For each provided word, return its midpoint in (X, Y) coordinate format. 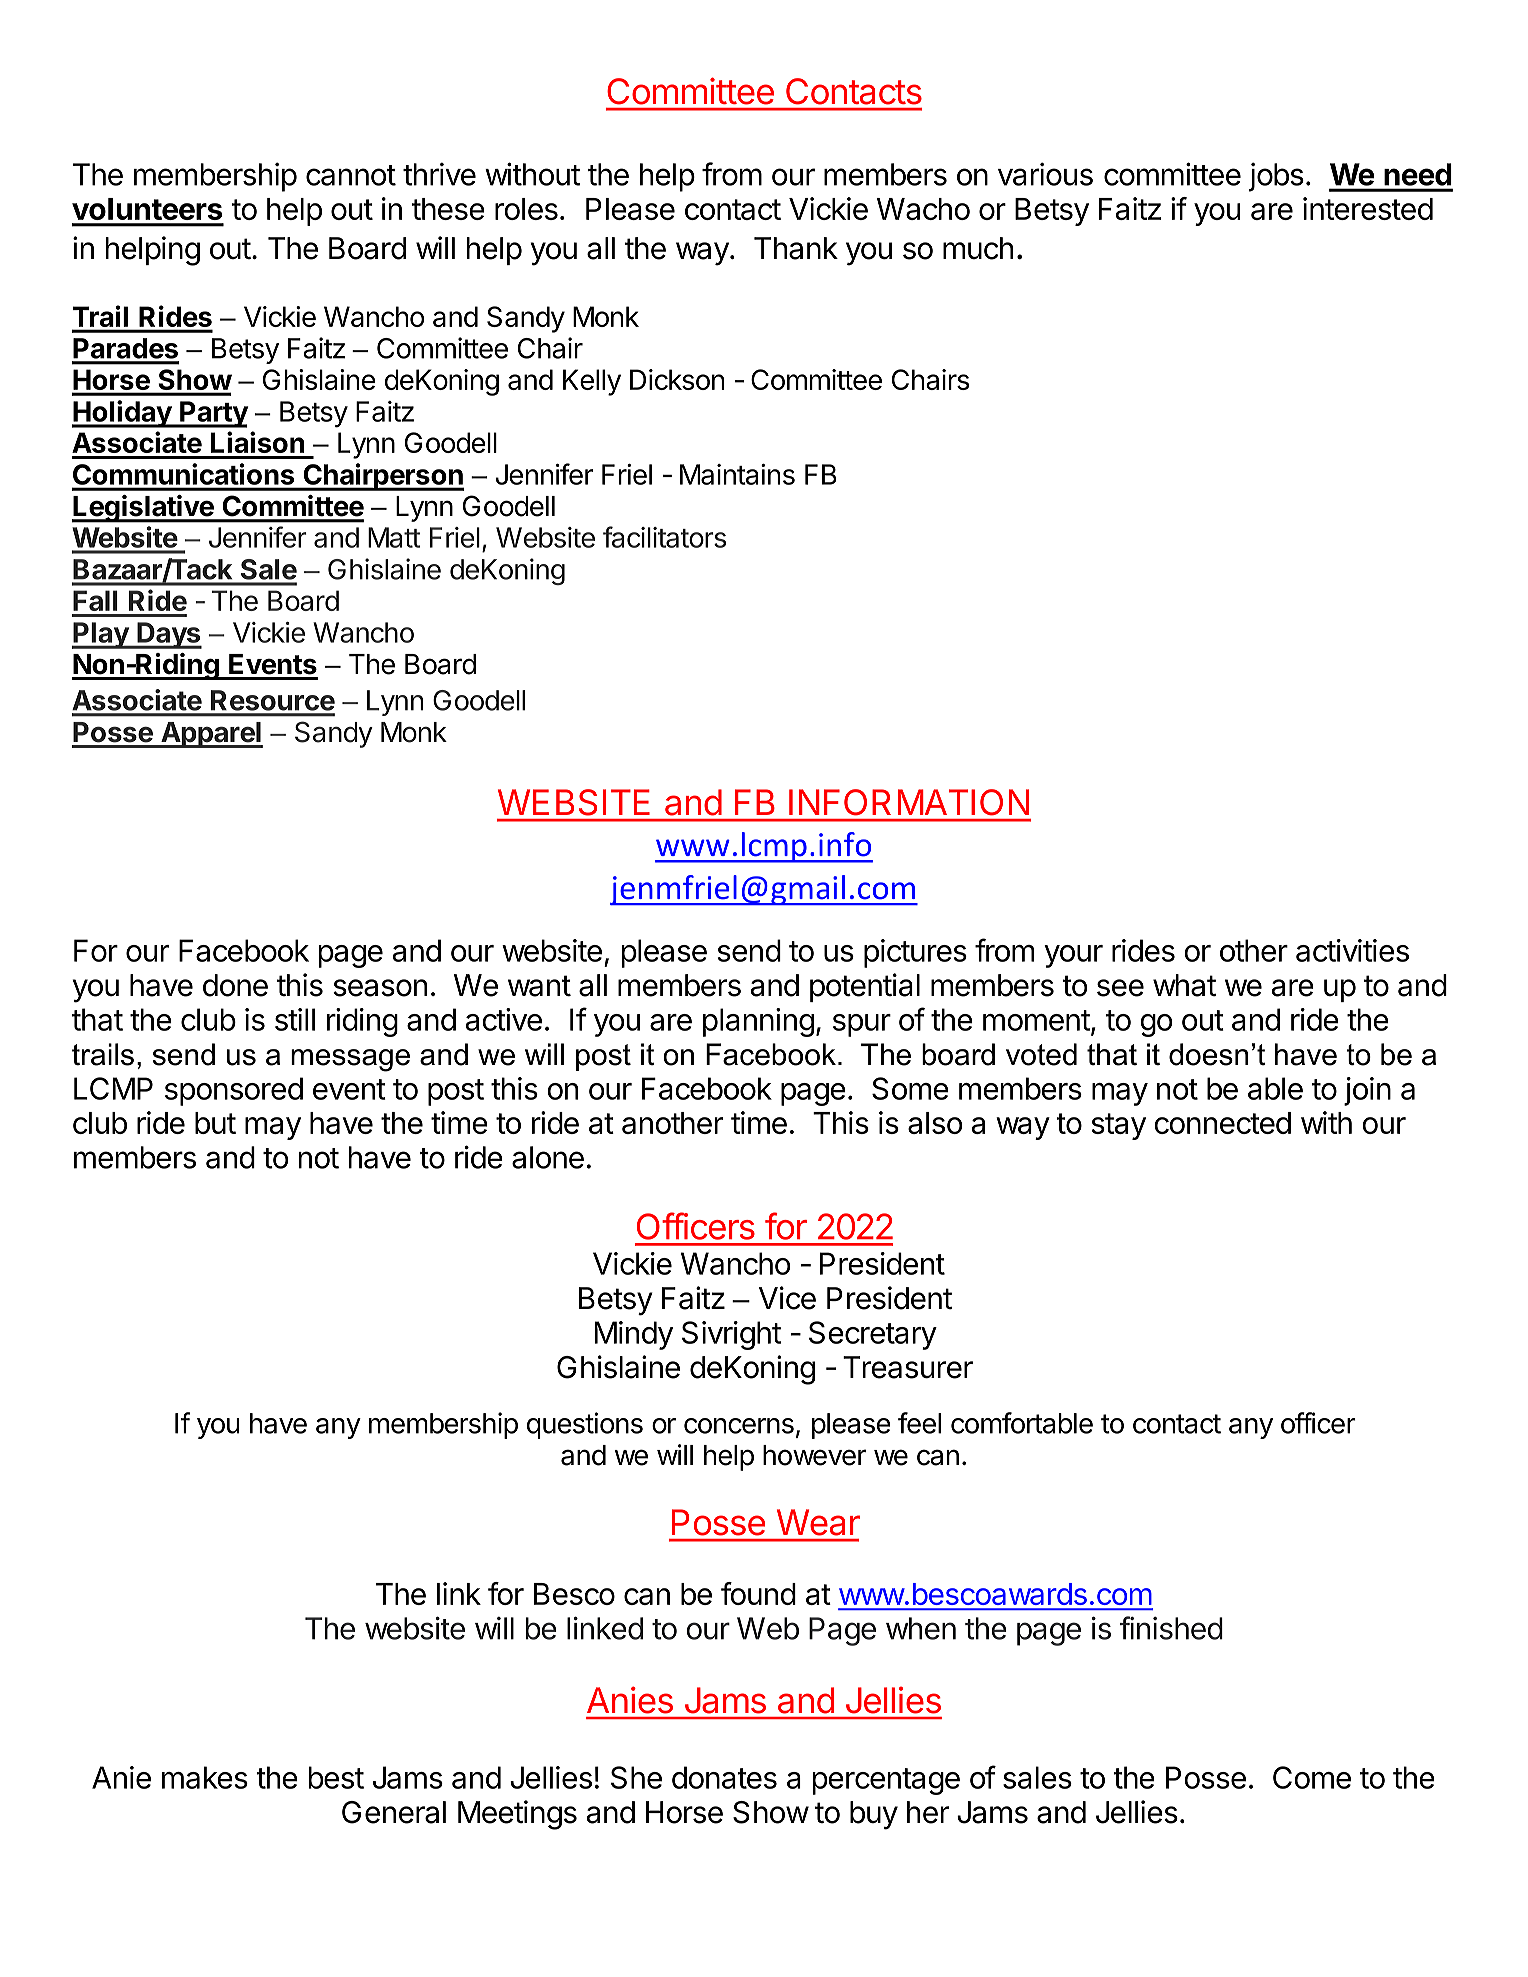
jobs (1276, 177)
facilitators (664, 537)
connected (1222, 1123)
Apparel (211, 735)
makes (205, 1777)
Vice (787, 1298)
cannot (351, 175)
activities (1352, 950)
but (215, 1123)
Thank (796, 248)
